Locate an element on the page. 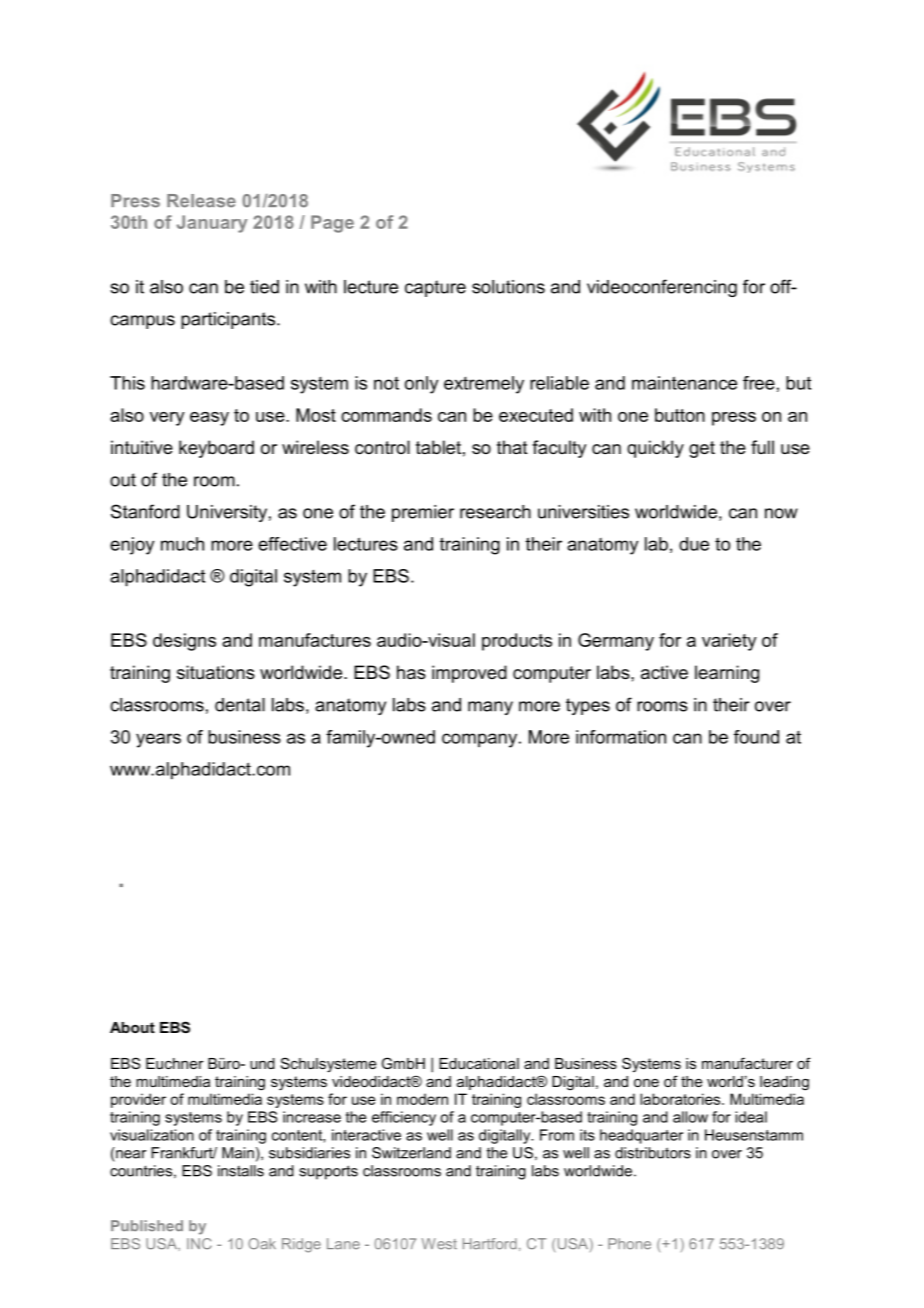 Image resolution: width=924 pixels, height=1308 pixels. capture is located at coordinates (435, 288).
